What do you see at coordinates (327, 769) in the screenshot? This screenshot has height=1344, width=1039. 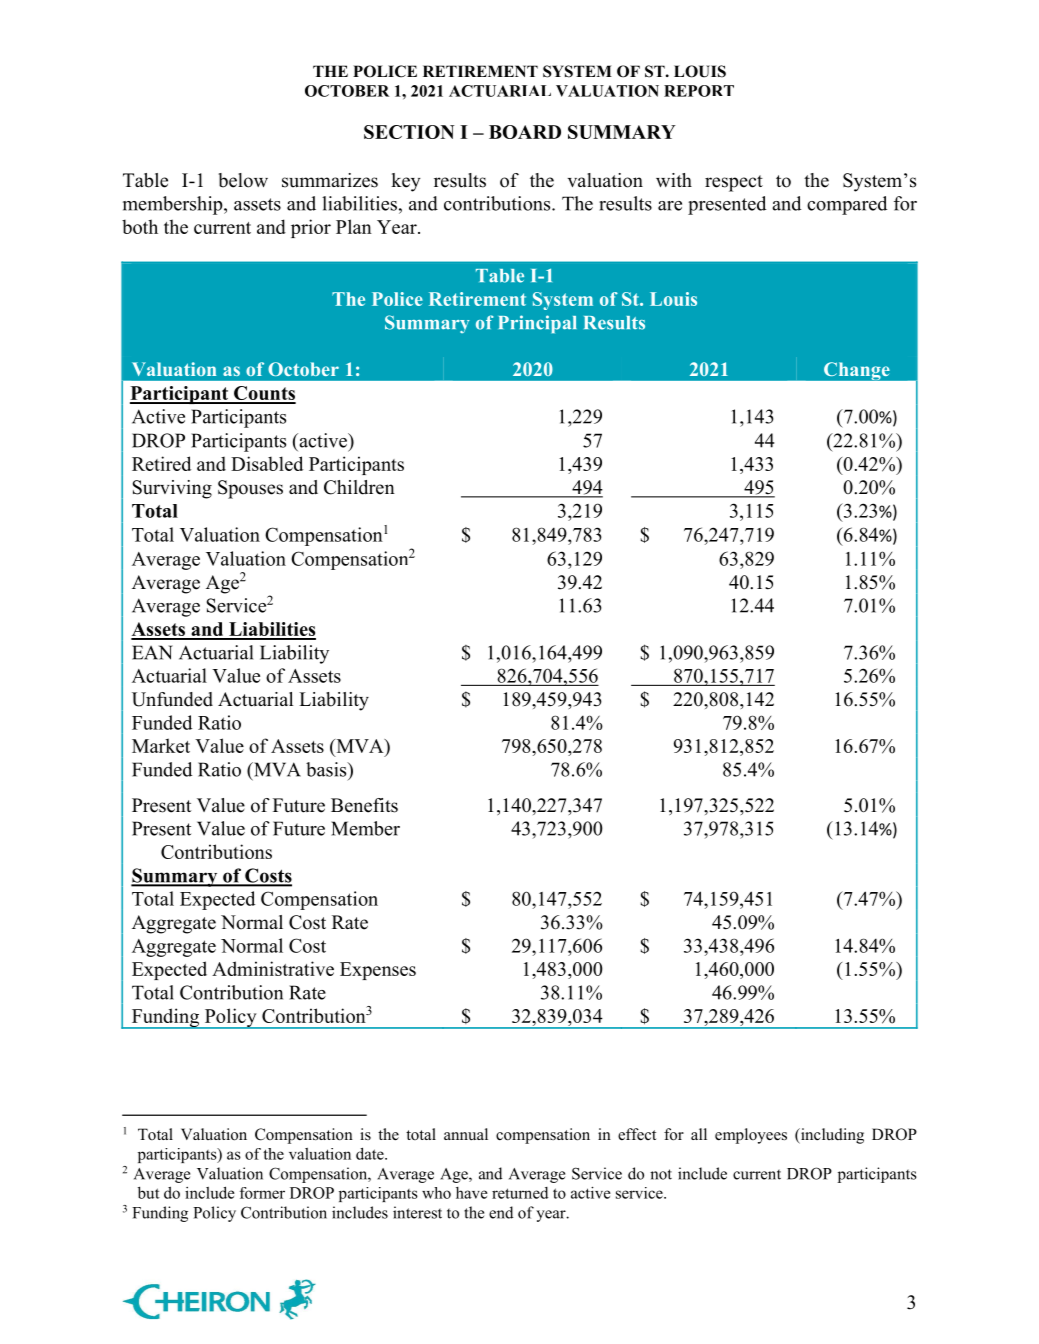 I see `basis` at bounding box center [327, 769].
